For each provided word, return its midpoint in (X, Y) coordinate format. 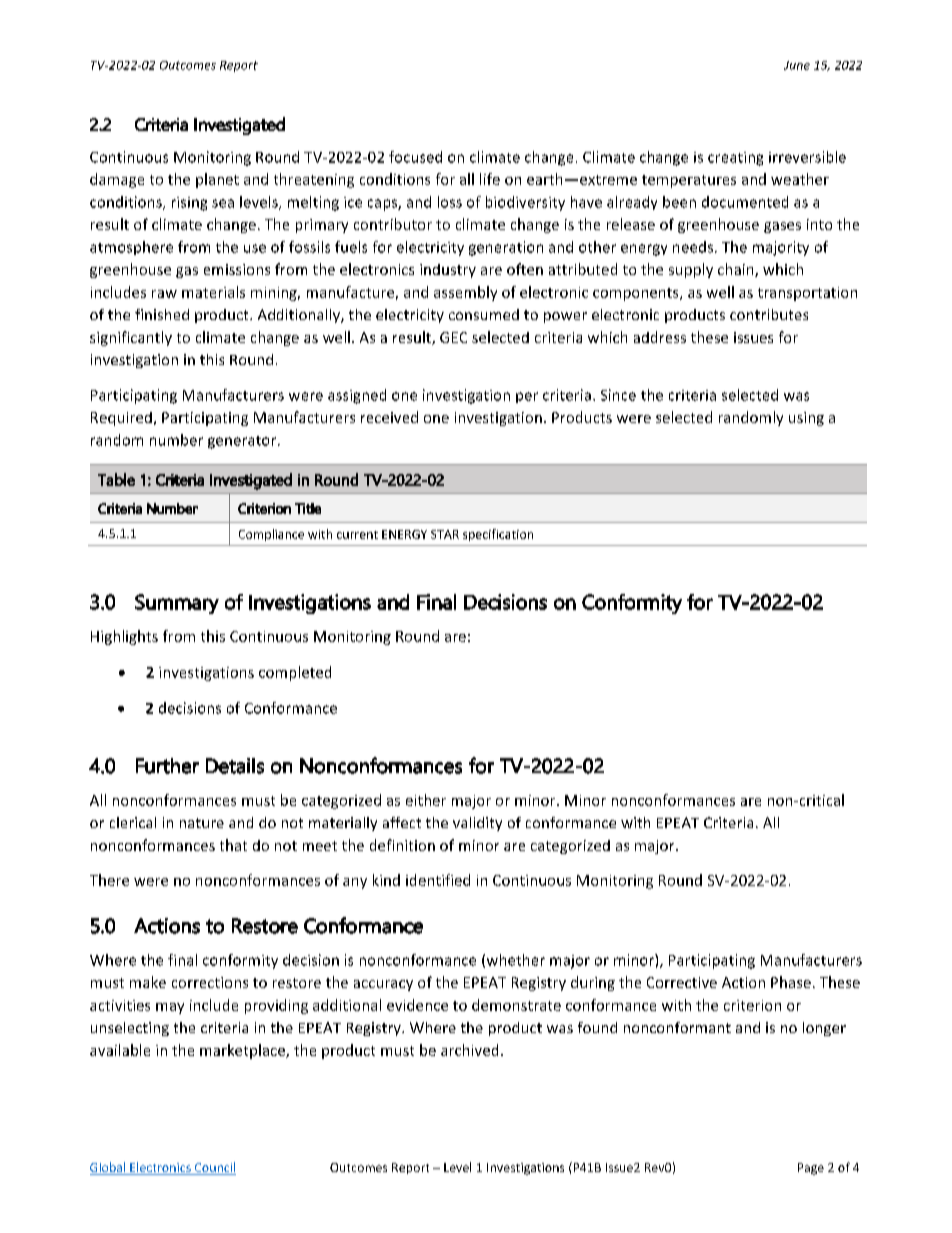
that (233, 845)
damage (117, 180)
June (797, 65)
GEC (453, 337)
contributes (769, 314)
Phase (791, 982)
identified (438, 880)
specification (498, 535)
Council (214, 1168)
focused (415, 157)
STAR (445, 534)
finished (162, 314)
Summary (177, 604)
